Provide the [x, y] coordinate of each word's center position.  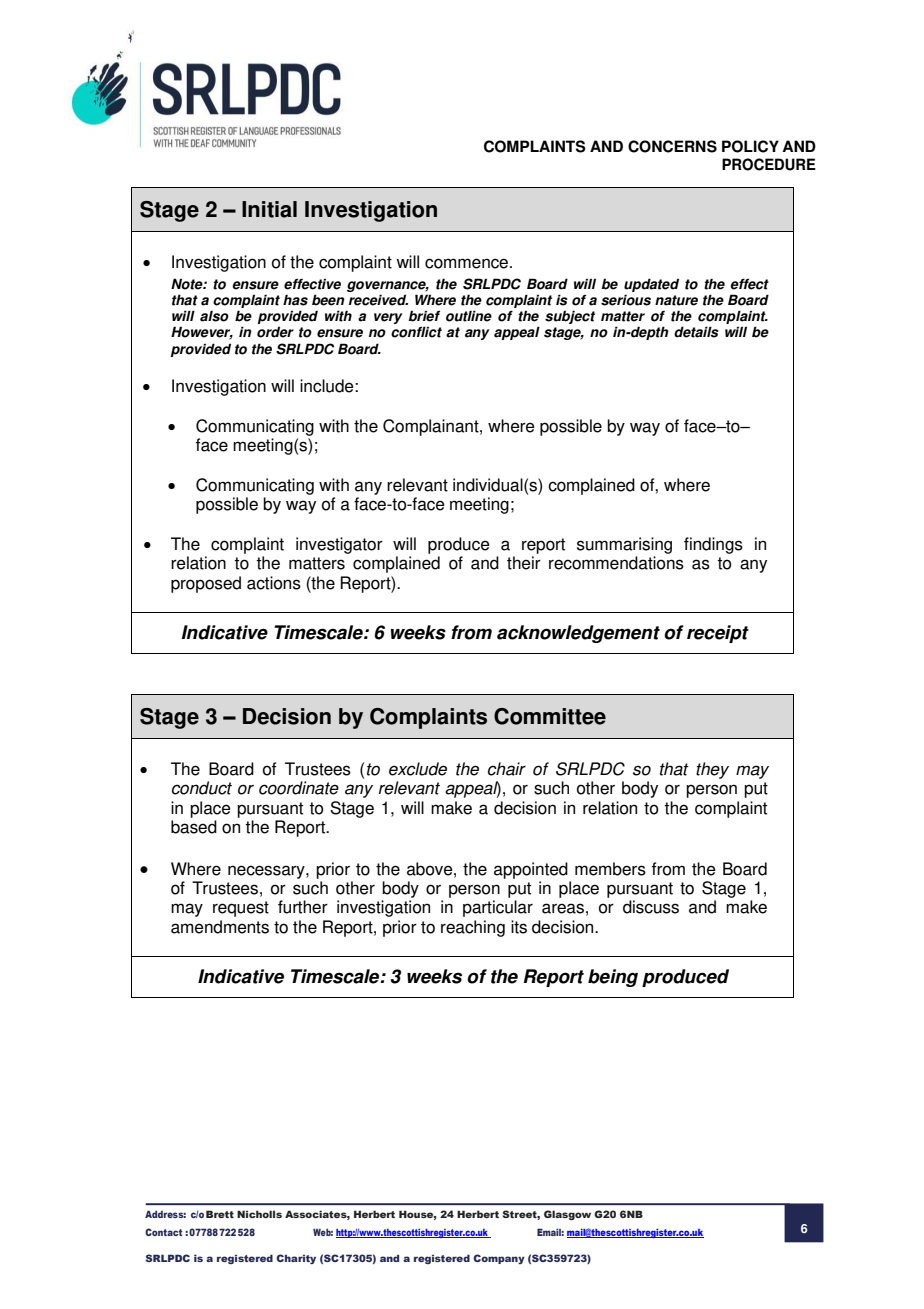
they [712, 770]
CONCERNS [672, 146]
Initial [269, 209]
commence [468, 263]
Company [499, 1259]
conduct [202, 788]
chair [507, 769]
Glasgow [567, 1215]
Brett [220, 1214]
